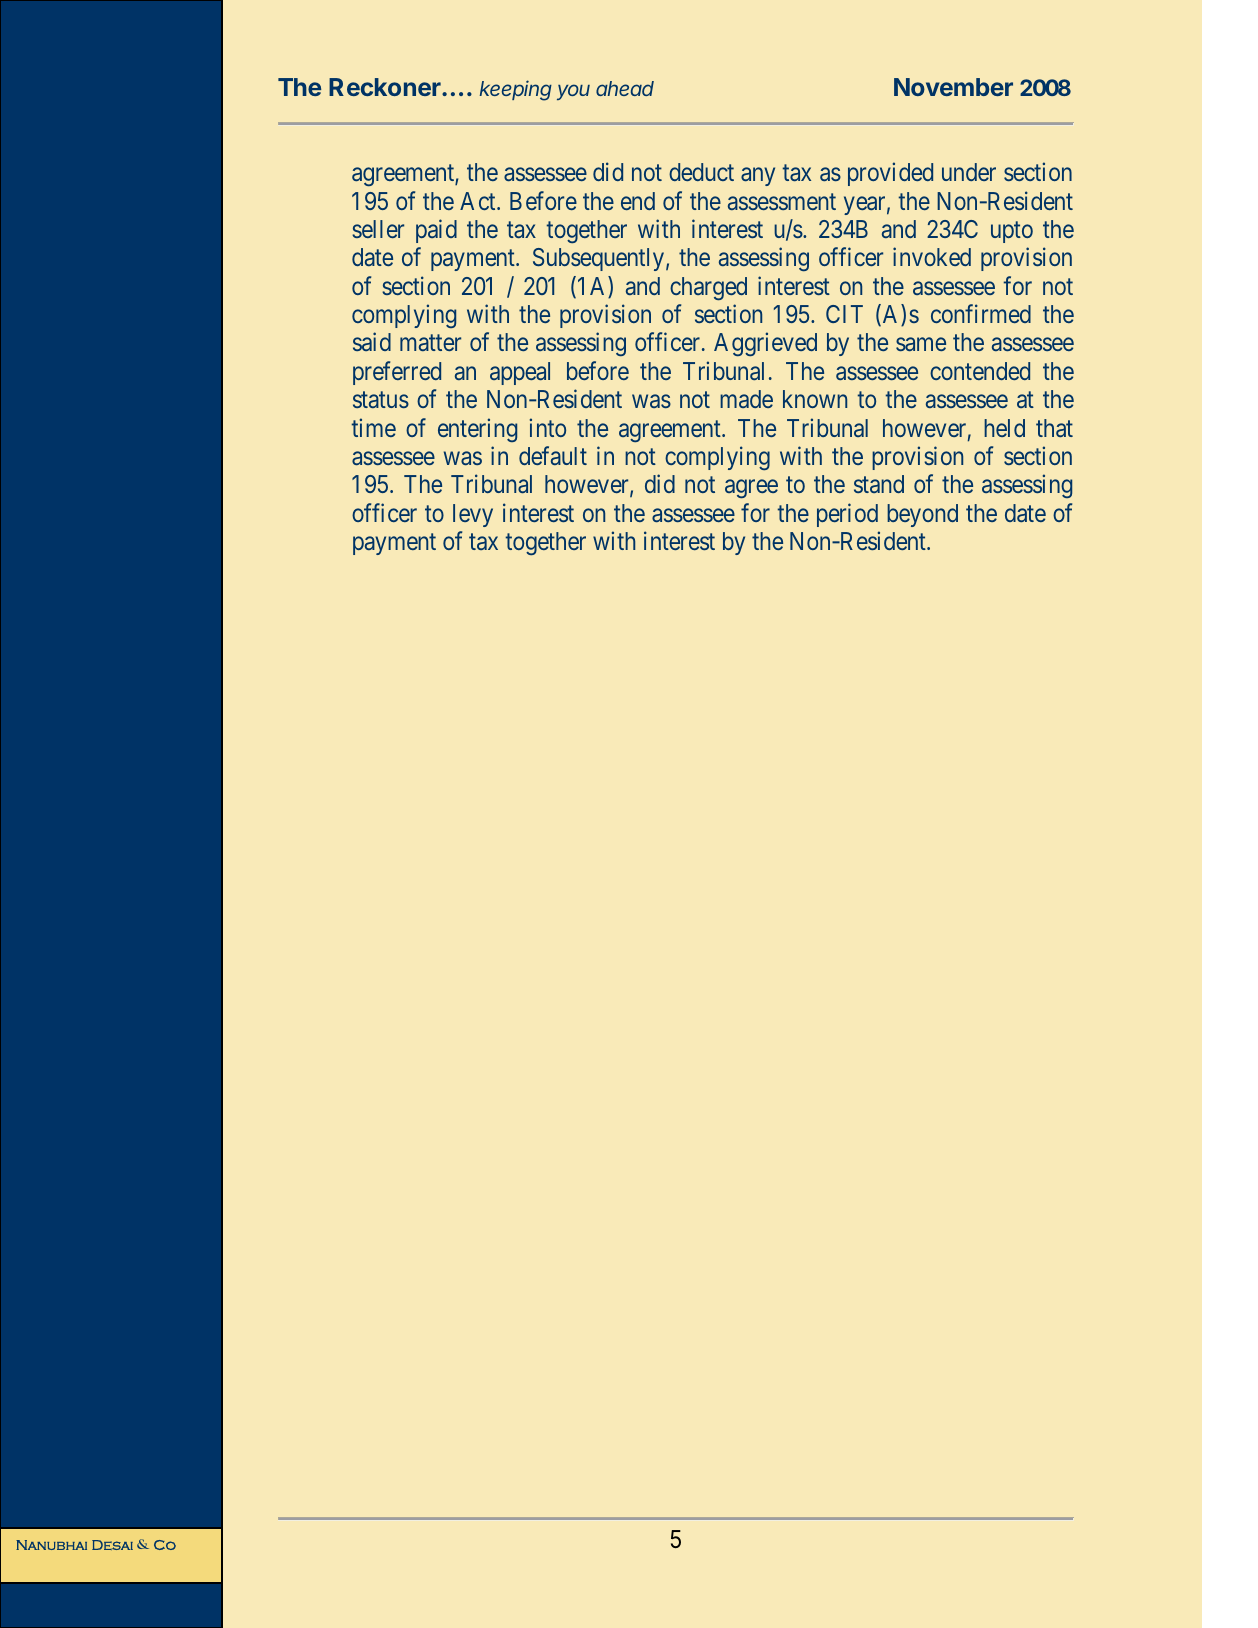  What do you see at coordinates (953, 87) in the document?
I see `November` at bounding box center [953, 87].
